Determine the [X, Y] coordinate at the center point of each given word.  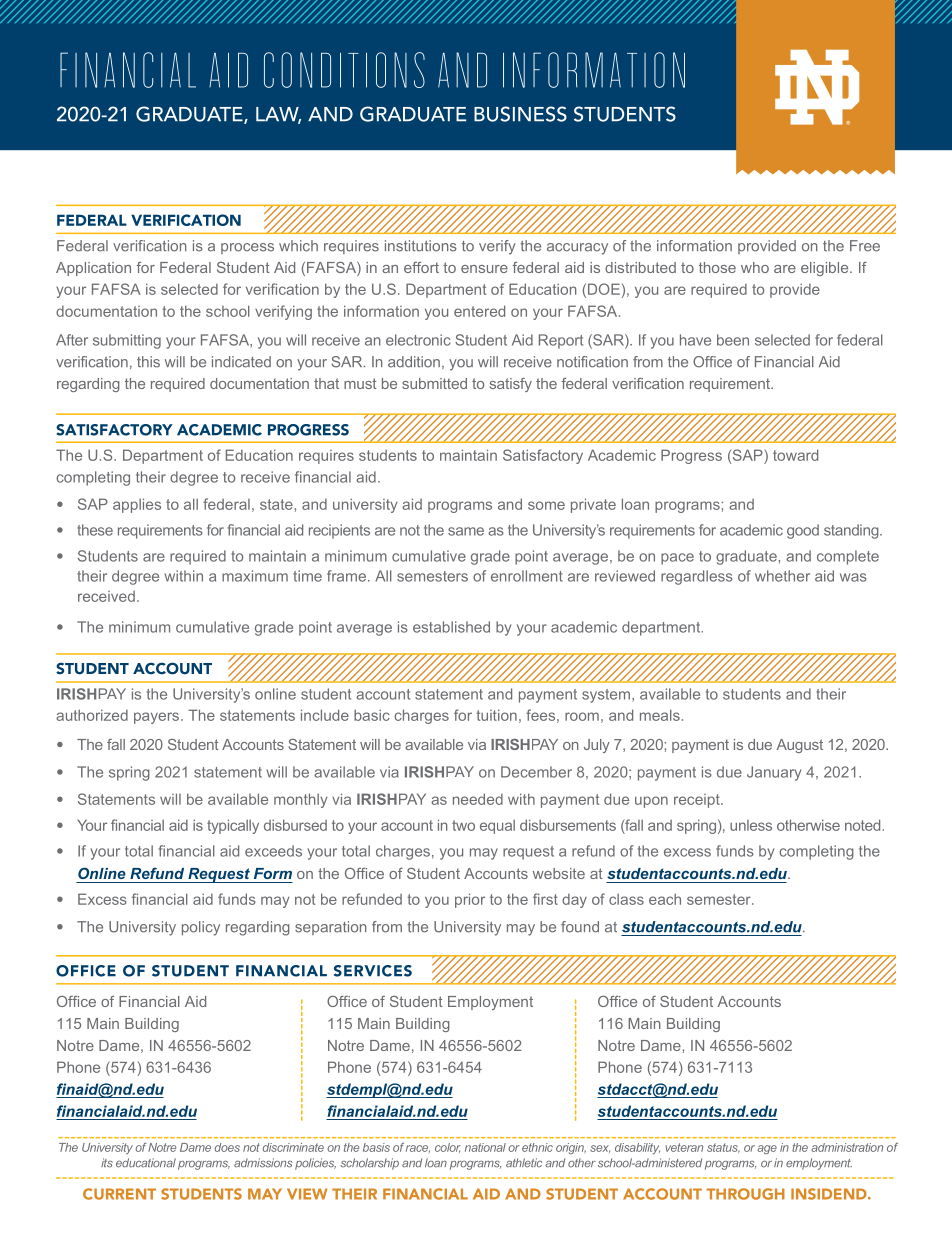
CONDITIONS [344, 70]
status [723, 1148]
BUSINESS [520, 114]
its [107, 1163]
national [485, 1147]
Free [865, 246]
